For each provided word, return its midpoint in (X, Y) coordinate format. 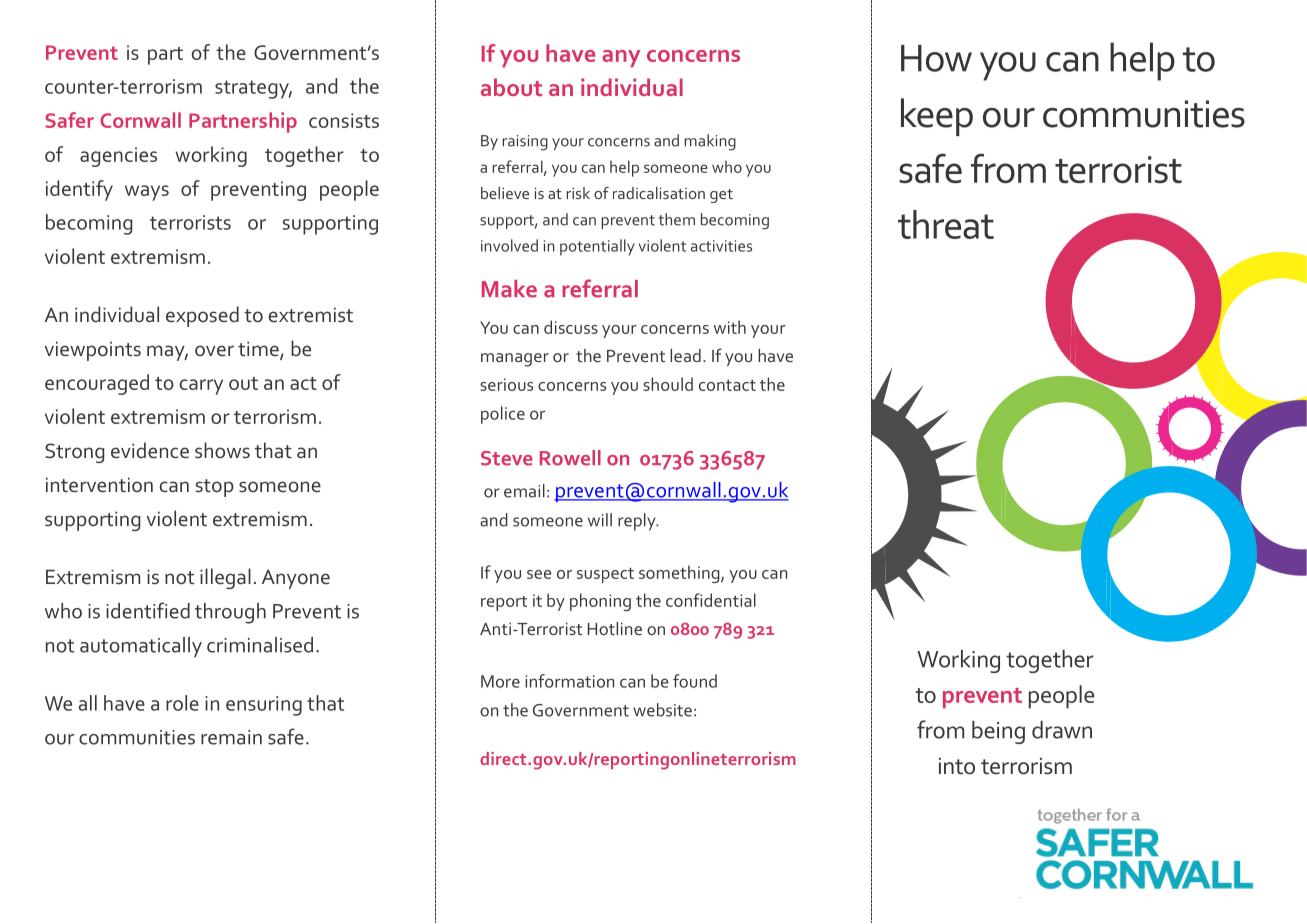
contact (727, 385)
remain (231, 737)
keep (937, 117)
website (662, 710)
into (957, 766)
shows (222, 450)
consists (344, 120)
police (503, 415)
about (511, 87)
